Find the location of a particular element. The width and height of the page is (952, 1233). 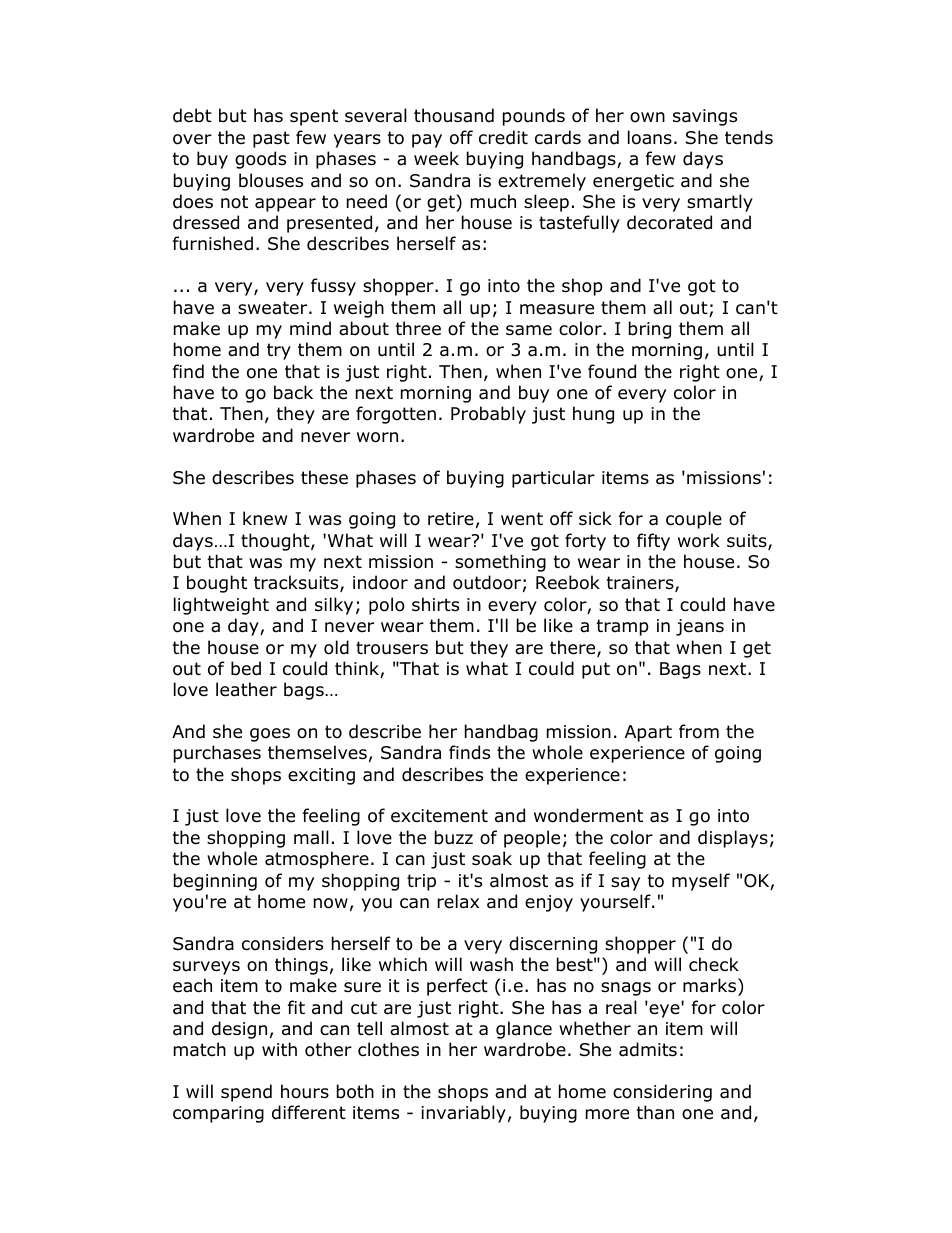

Probably is located at coordinates (488, 415).
